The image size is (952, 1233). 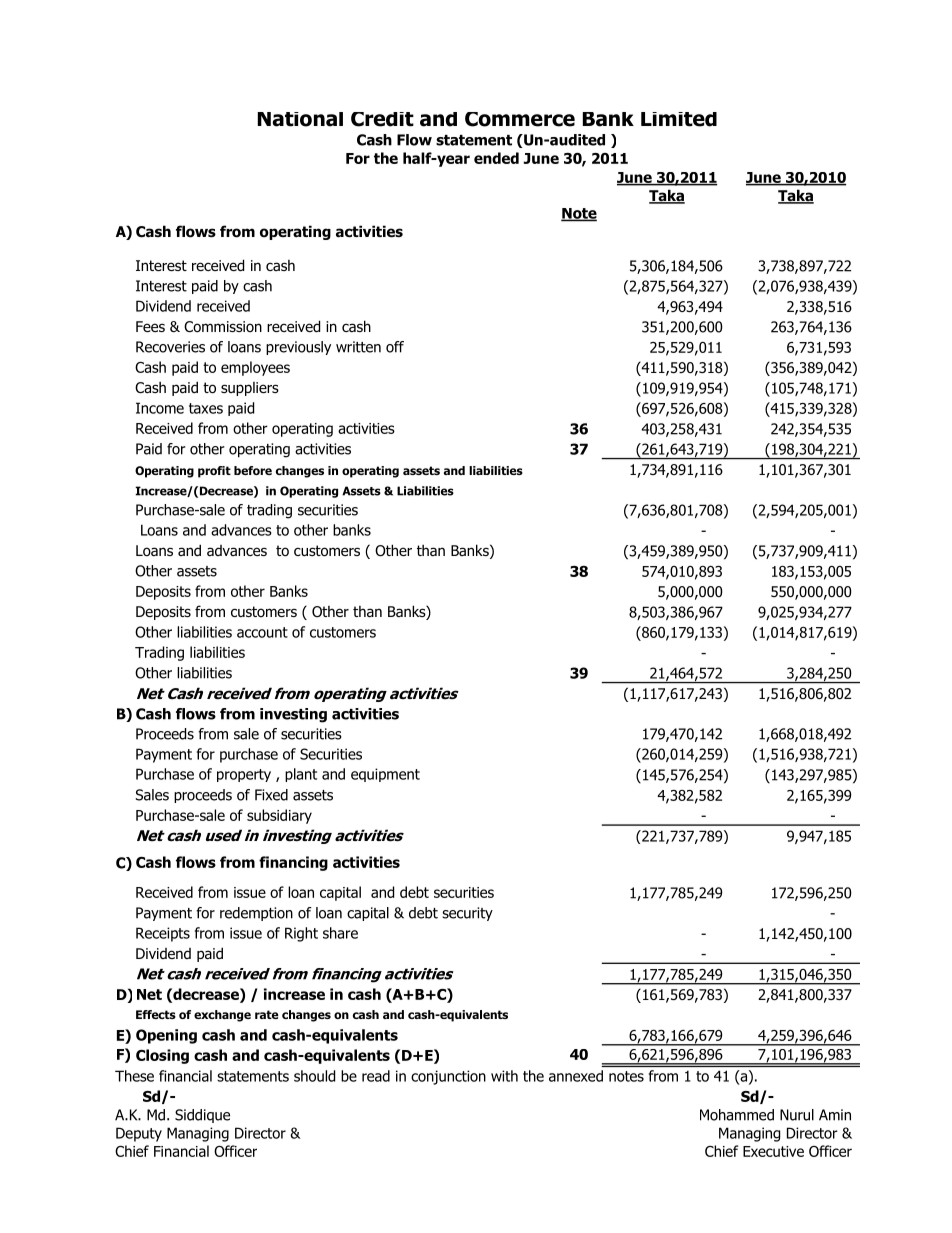 What do you see at coordinates (139, 1134) in the image?
I see `Deputy` at bounding box center [139, 1134].
